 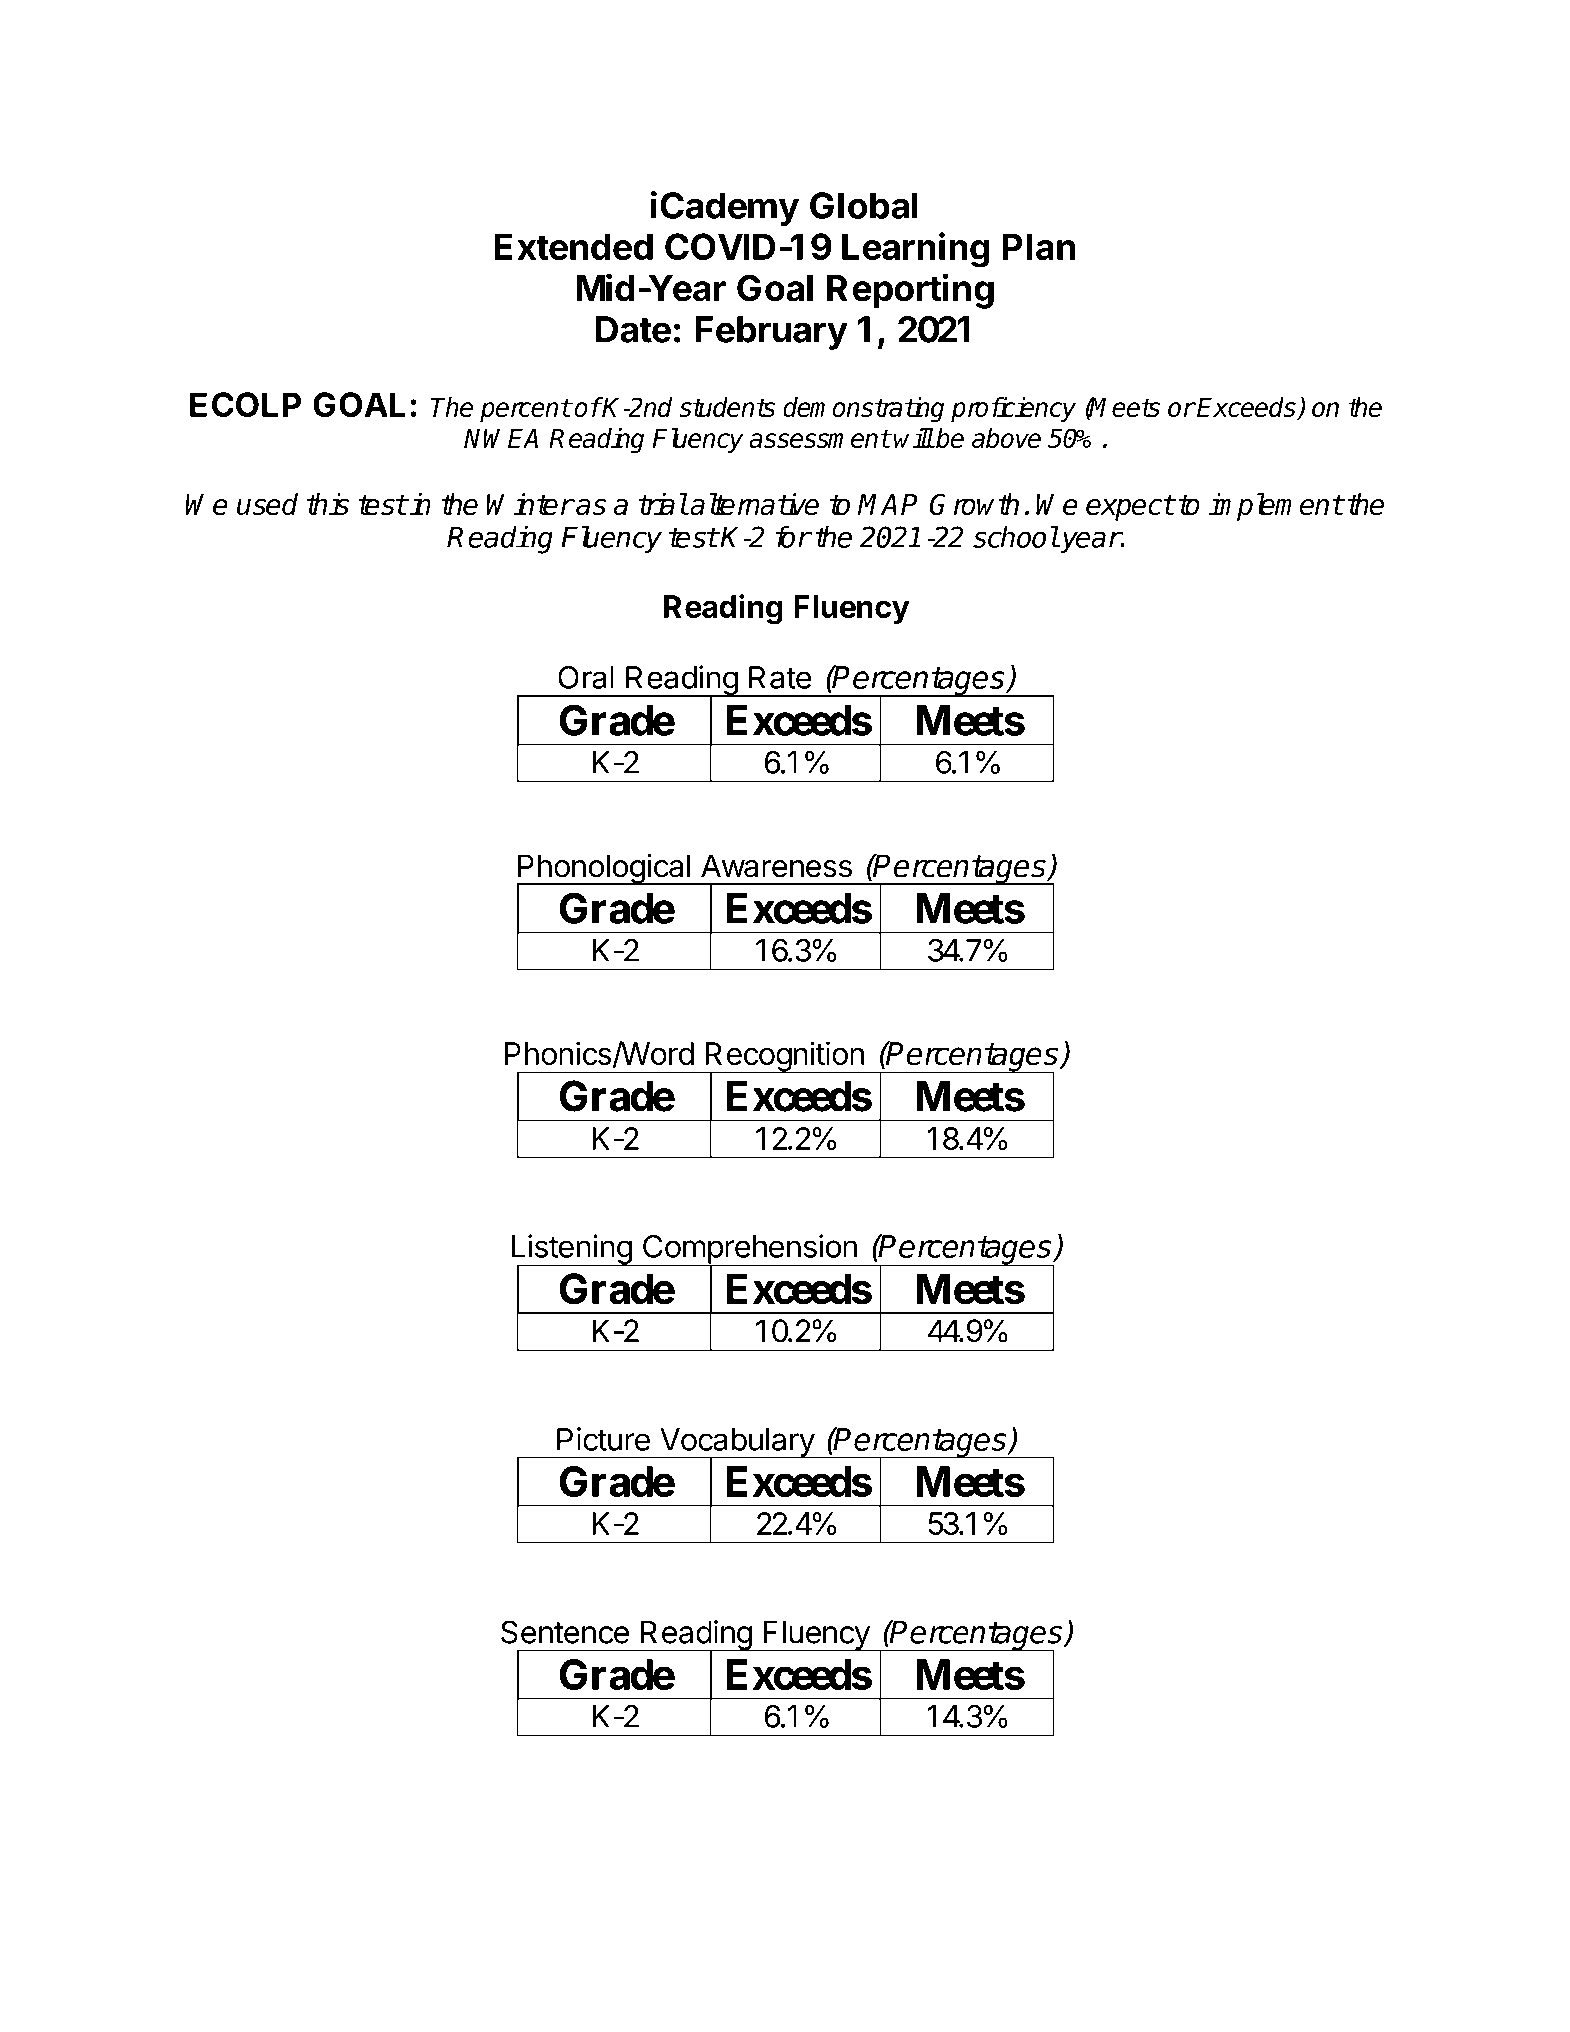 What do you see at coordinates (267, 504) in the document?
I see `used` at bounding box center [267, 504].
